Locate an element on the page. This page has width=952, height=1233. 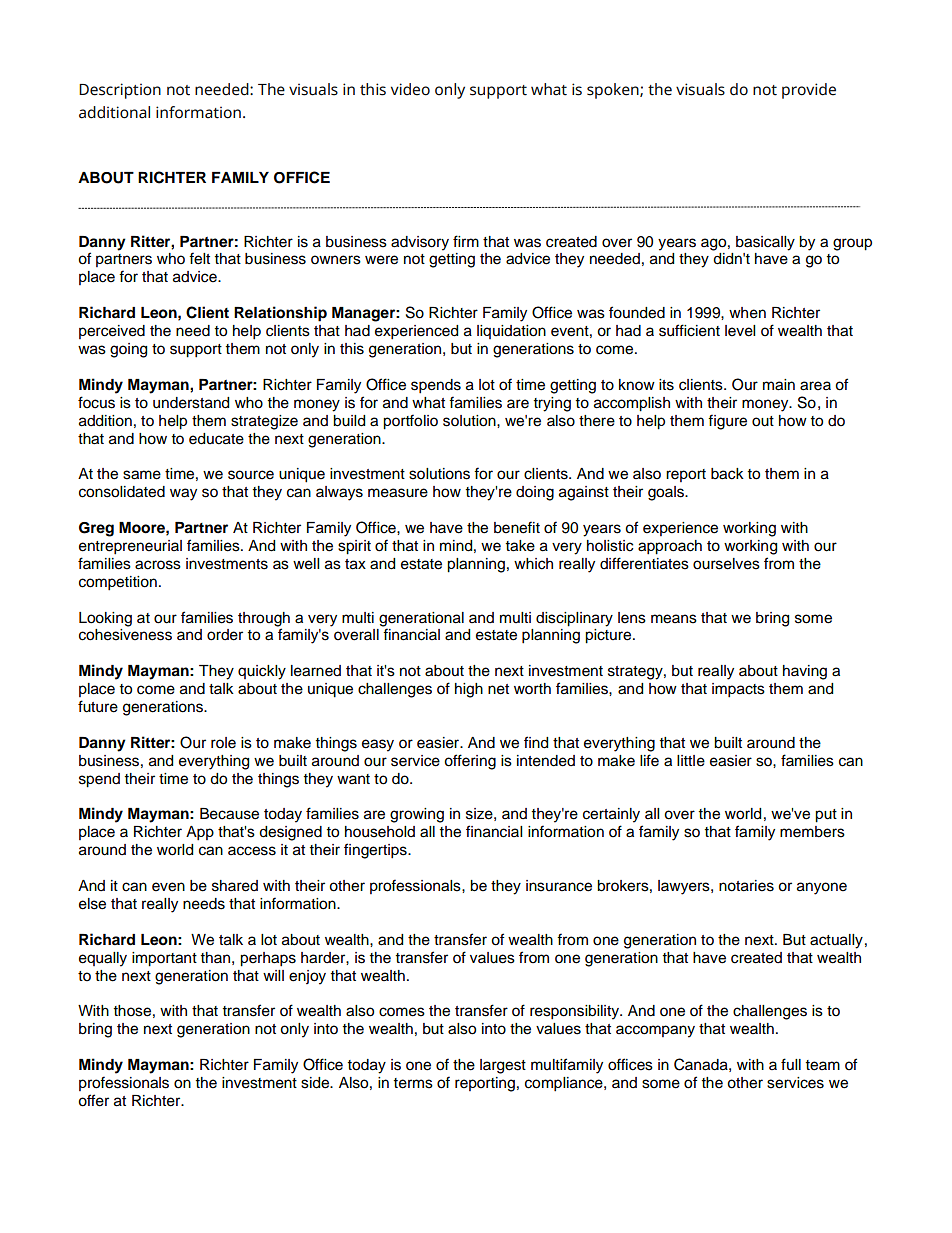
side is located at coordinates (316, 1083).
